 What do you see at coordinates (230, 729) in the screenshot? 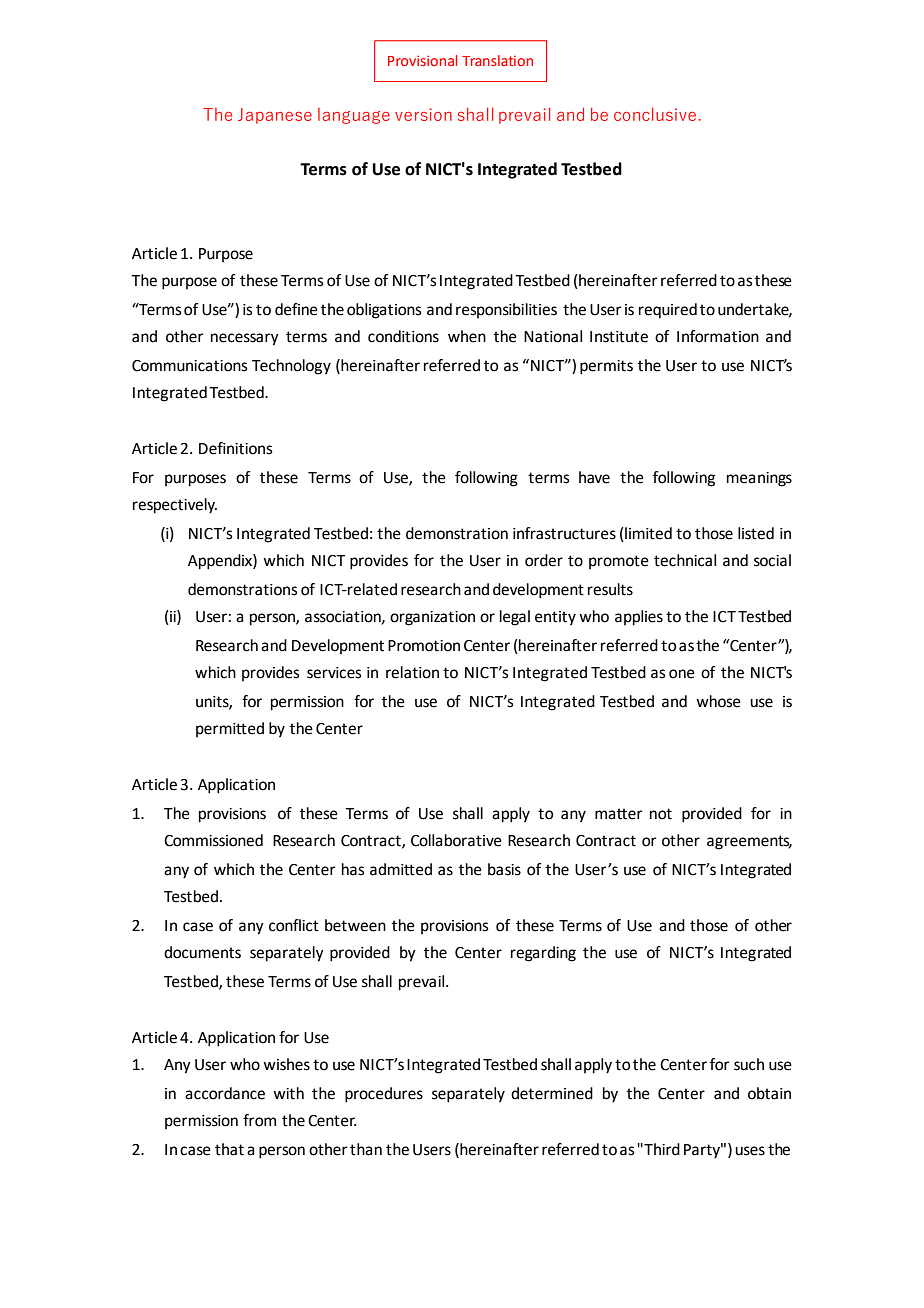
I see `permitted` at bounding box center [230, 729].
